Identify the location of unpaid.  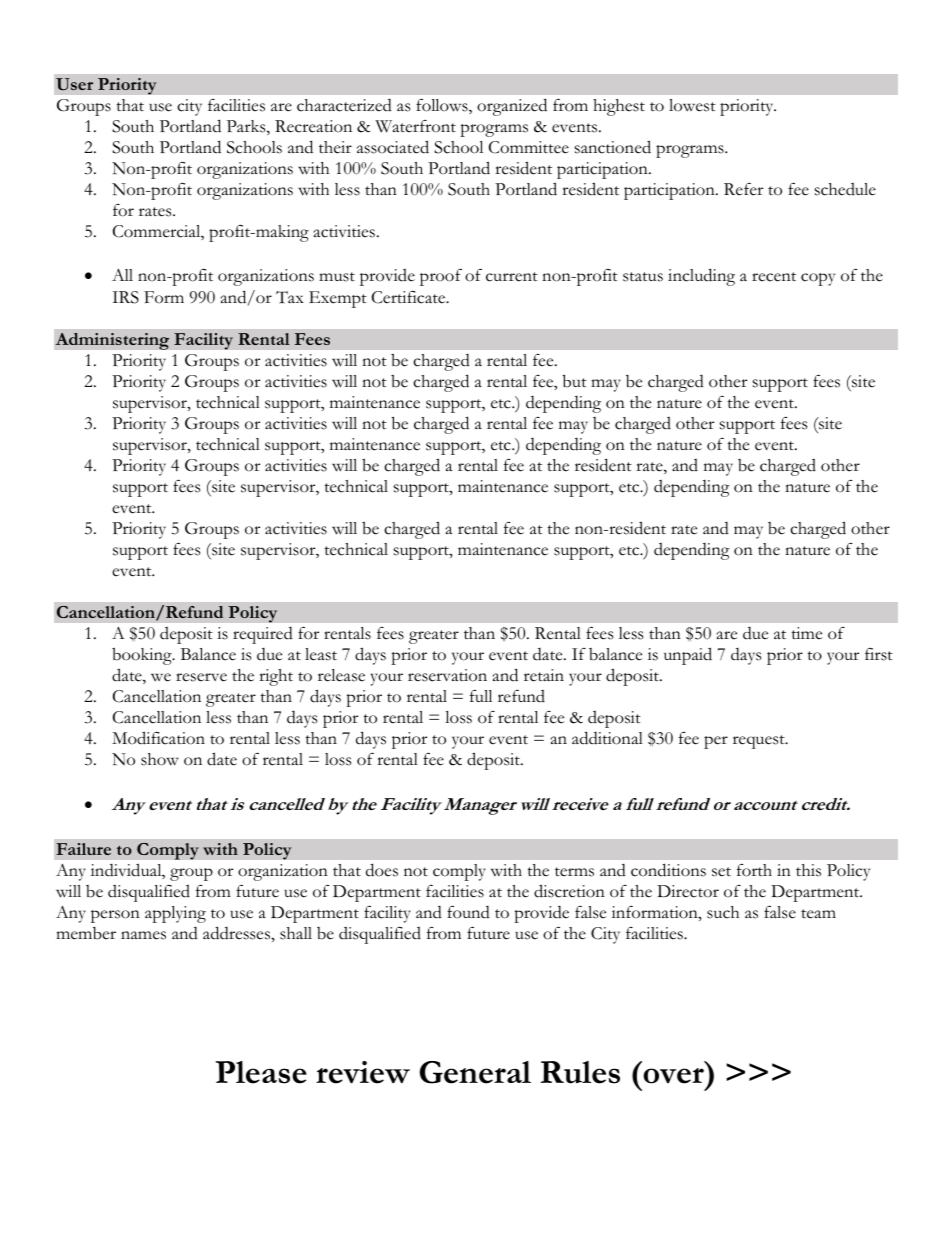
(688, 656).
